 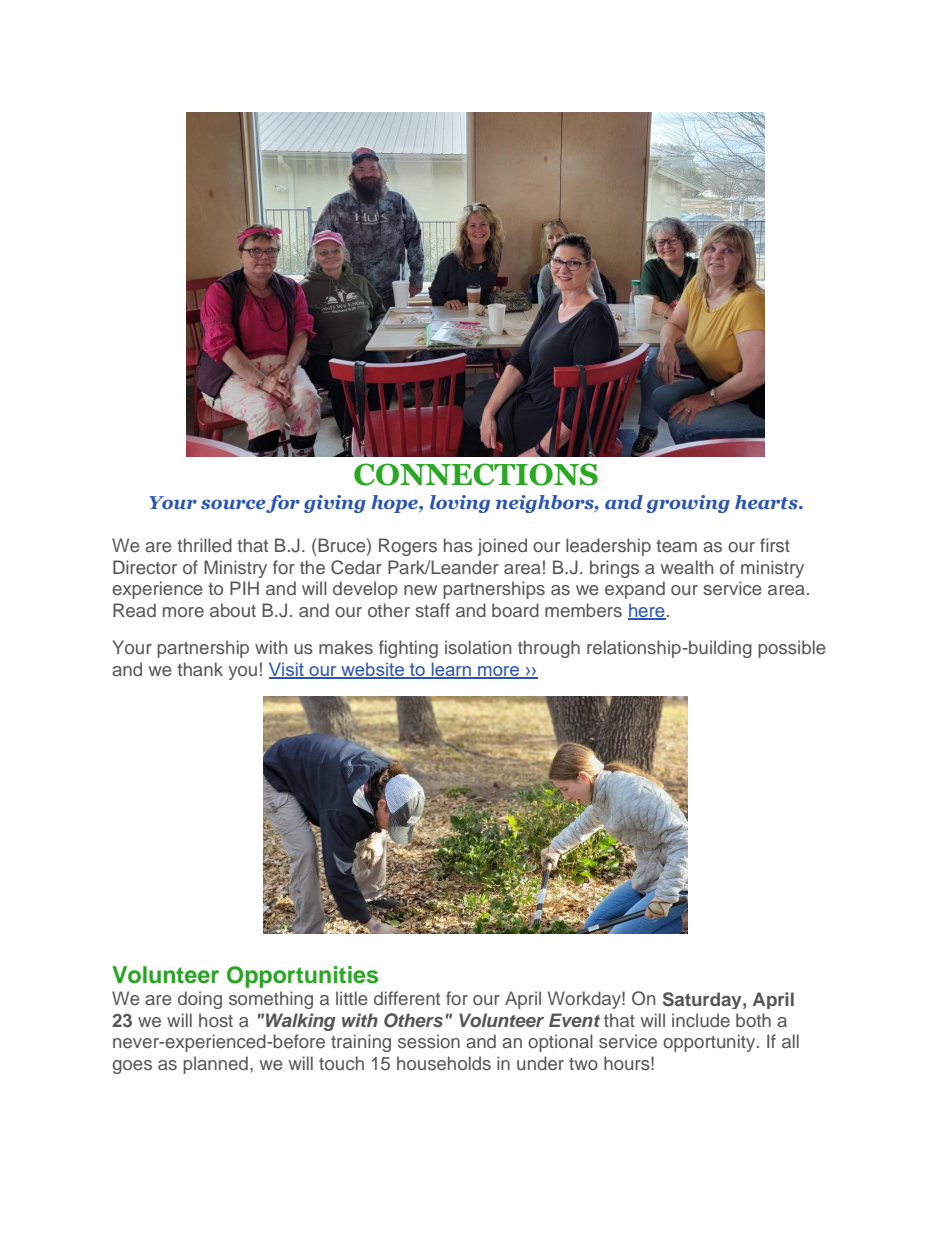 I want to click on planned, so click(x=215, y=1065).
